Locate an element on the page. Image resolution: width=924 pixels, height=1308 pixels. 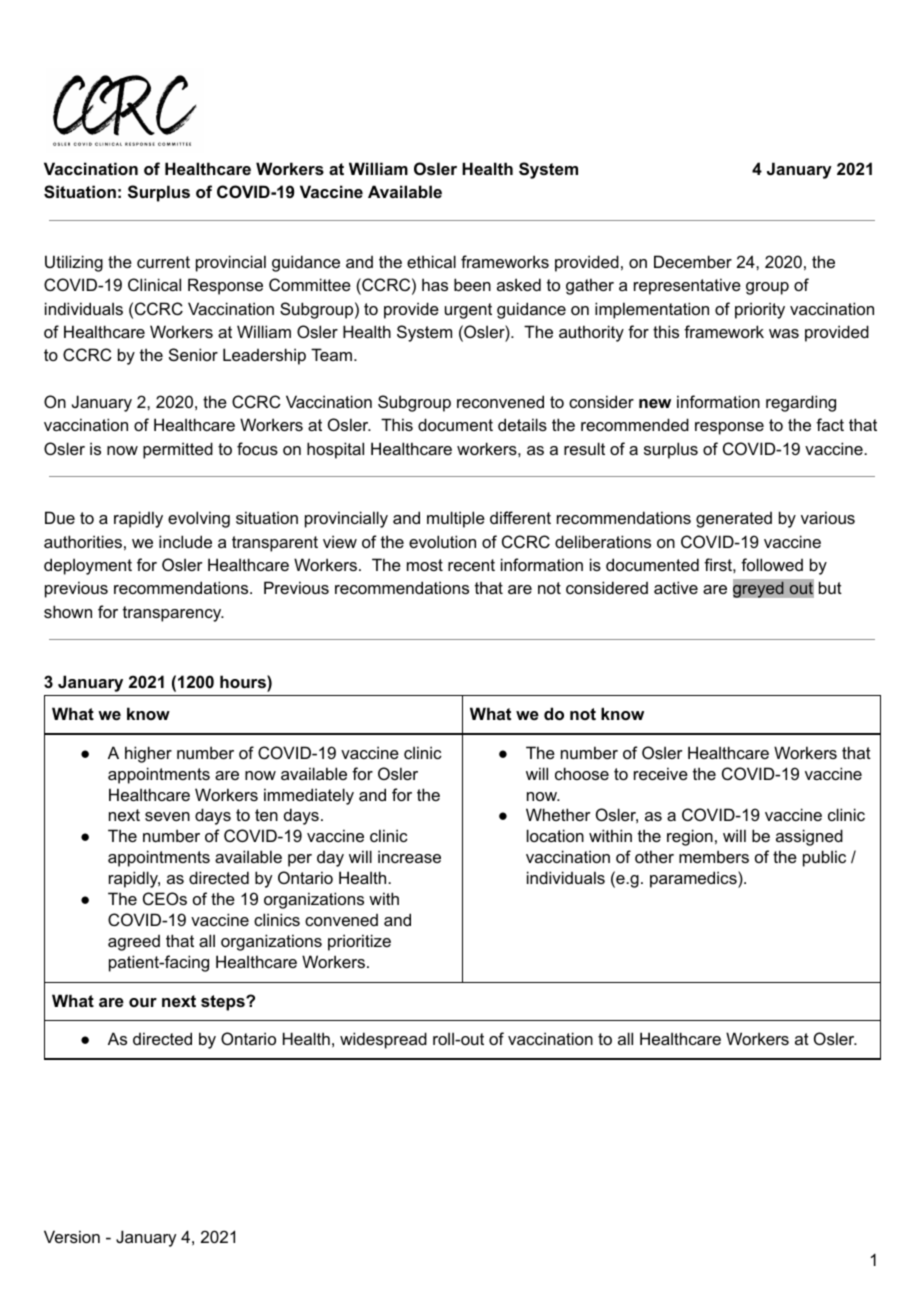
evolving is located at coordinates (199, 519).
